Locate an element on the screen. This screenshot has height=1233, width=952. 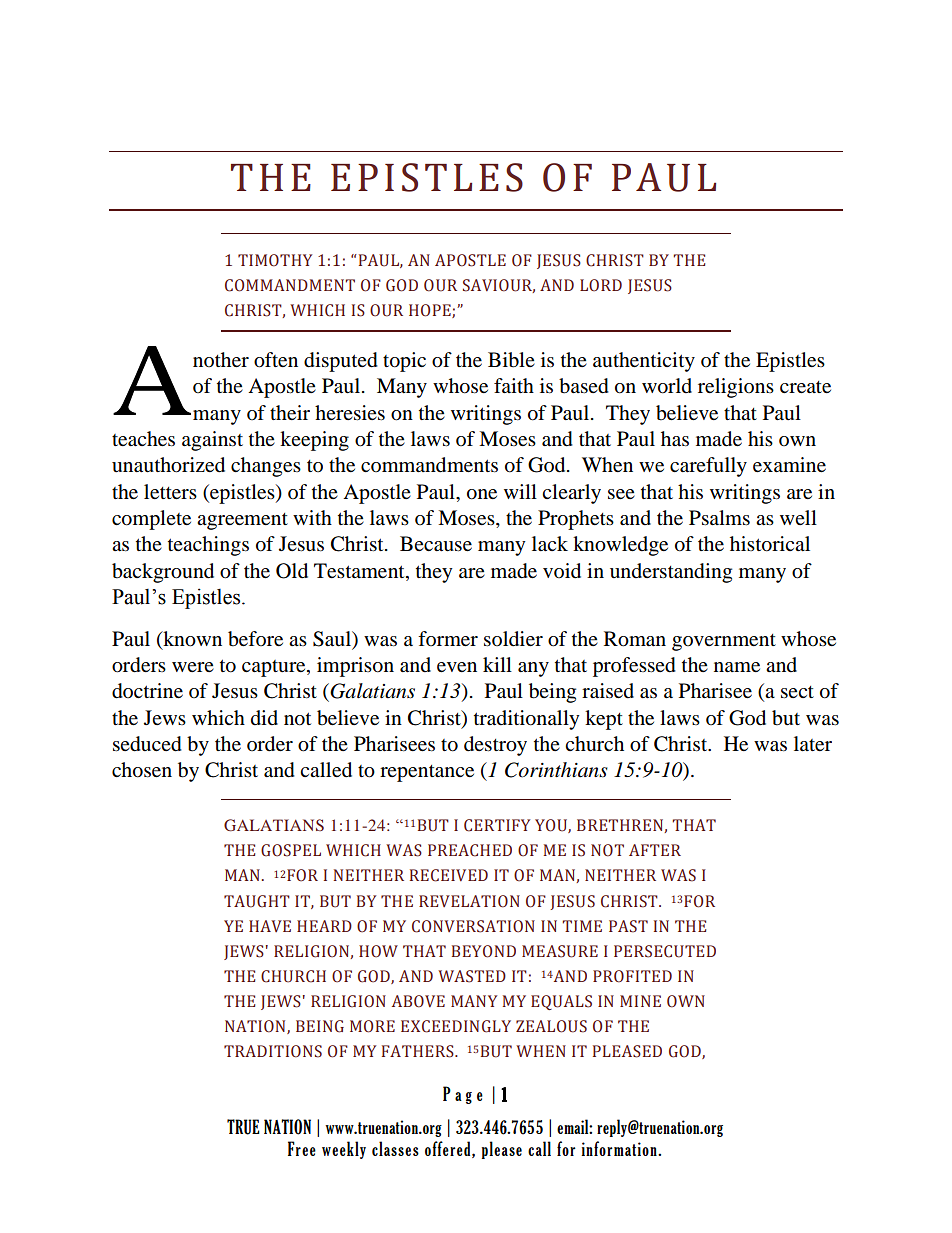
PREACHED is located at coordinates (470, 850).
